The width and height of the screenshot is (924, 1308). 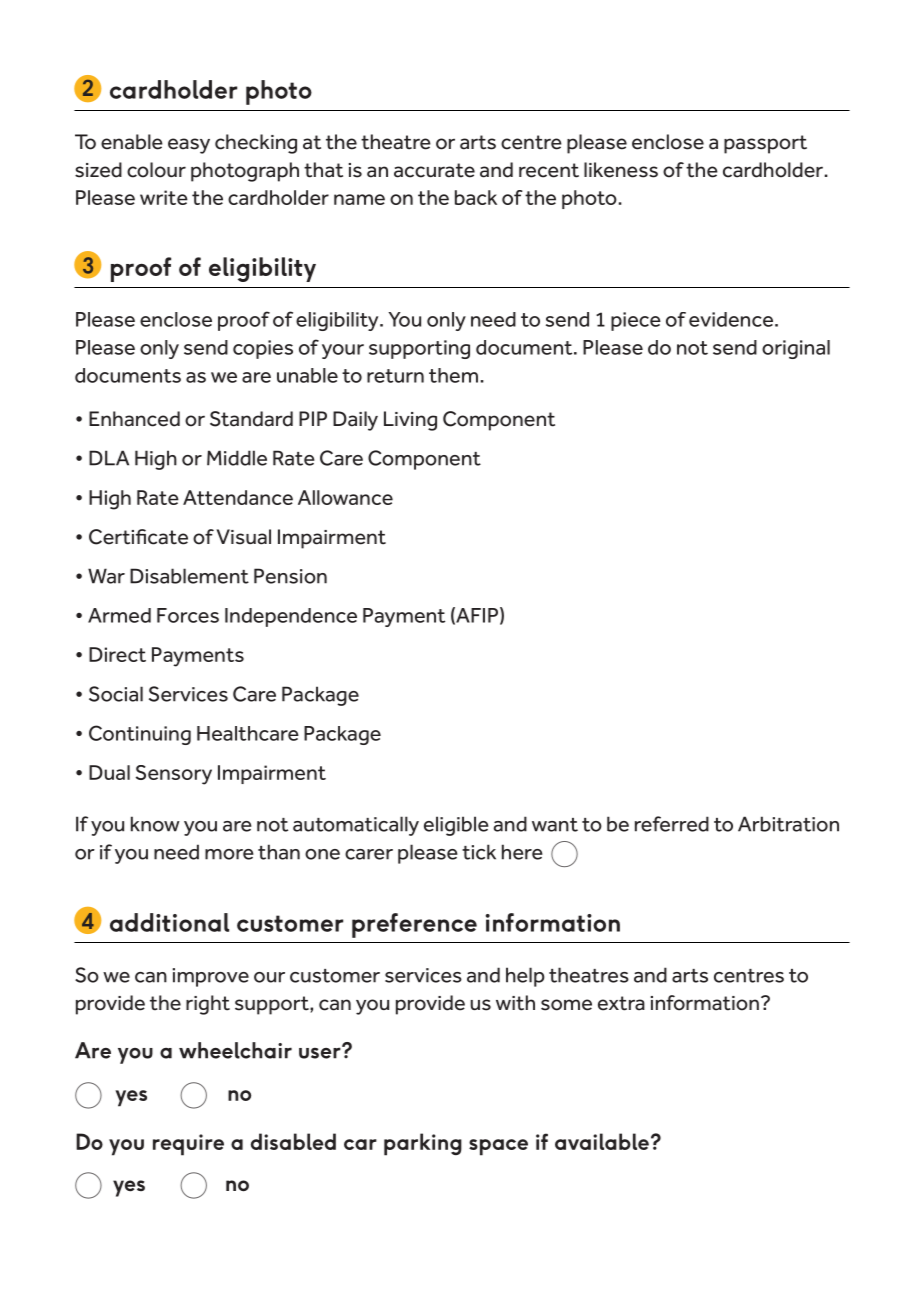 I want to click on referred, so click(x=672, y=824).
